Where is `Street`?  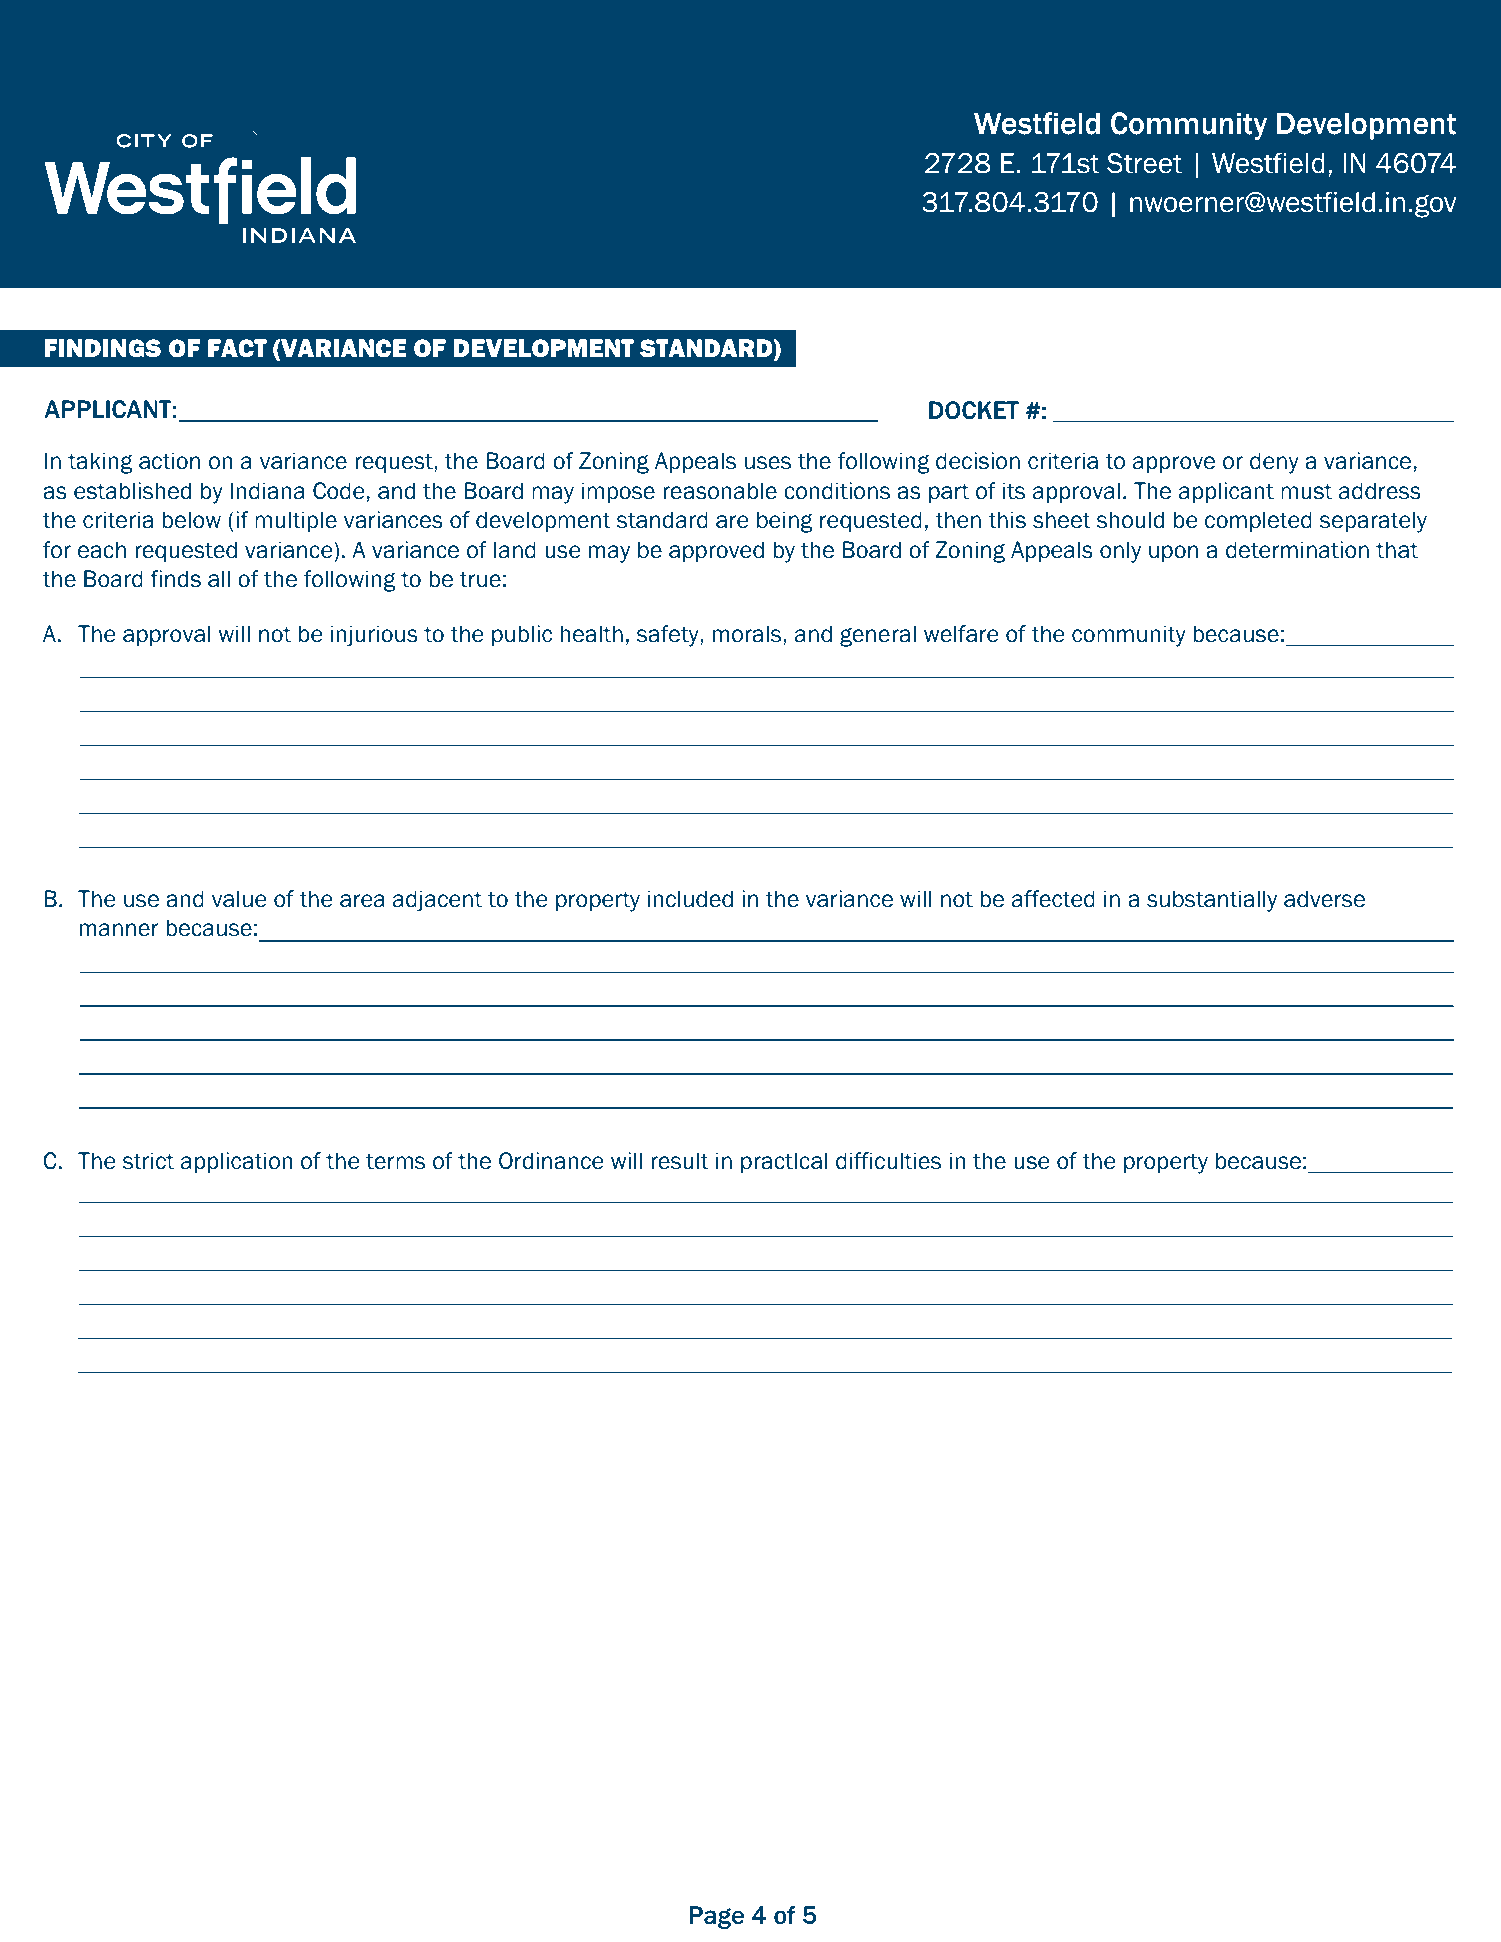
Street is located at coordinates (1144, 163).
